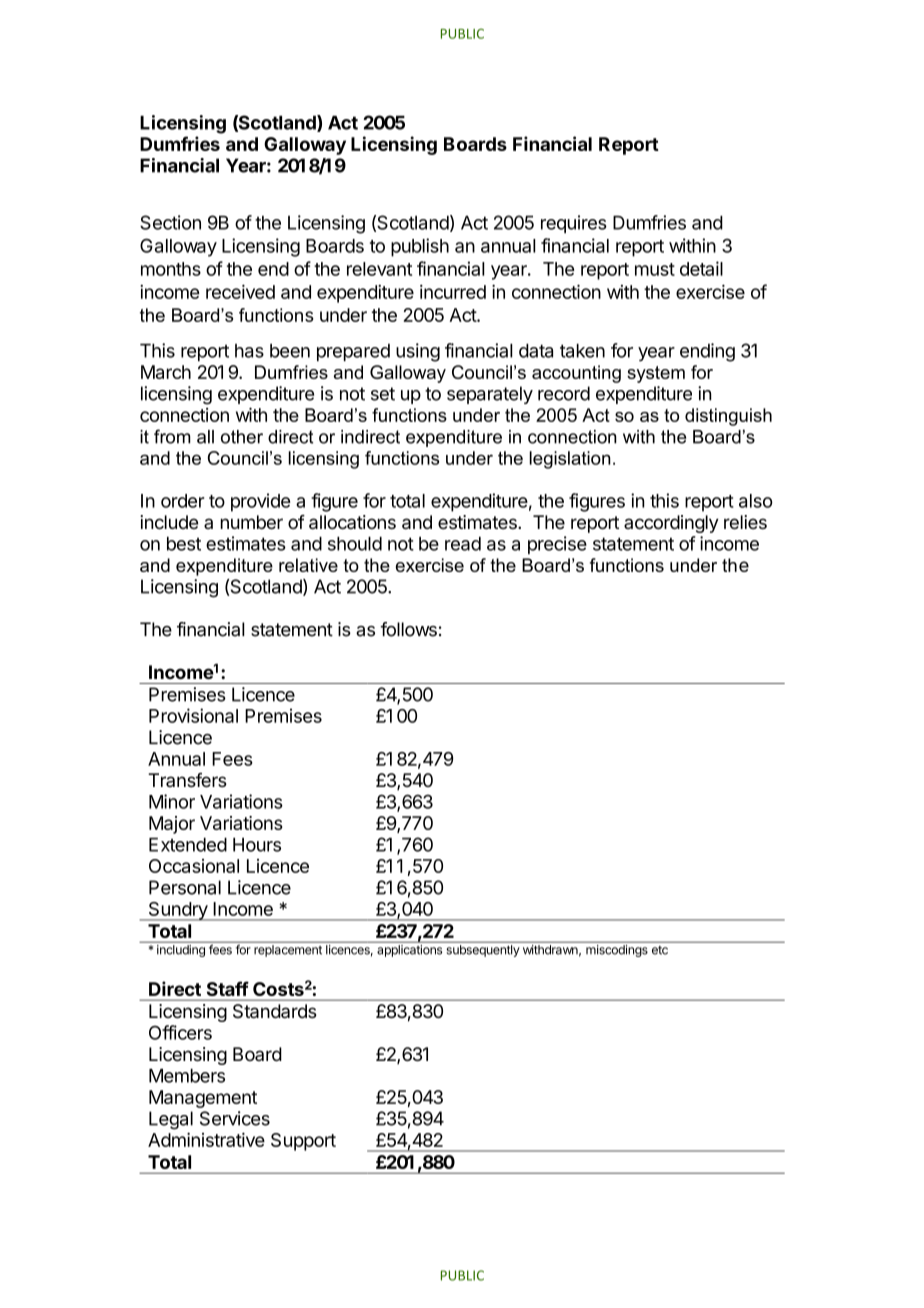 The image size is (924, 1308). Describe the element at coordinates (235, 1118) in the image. I see `Services` at that location.
